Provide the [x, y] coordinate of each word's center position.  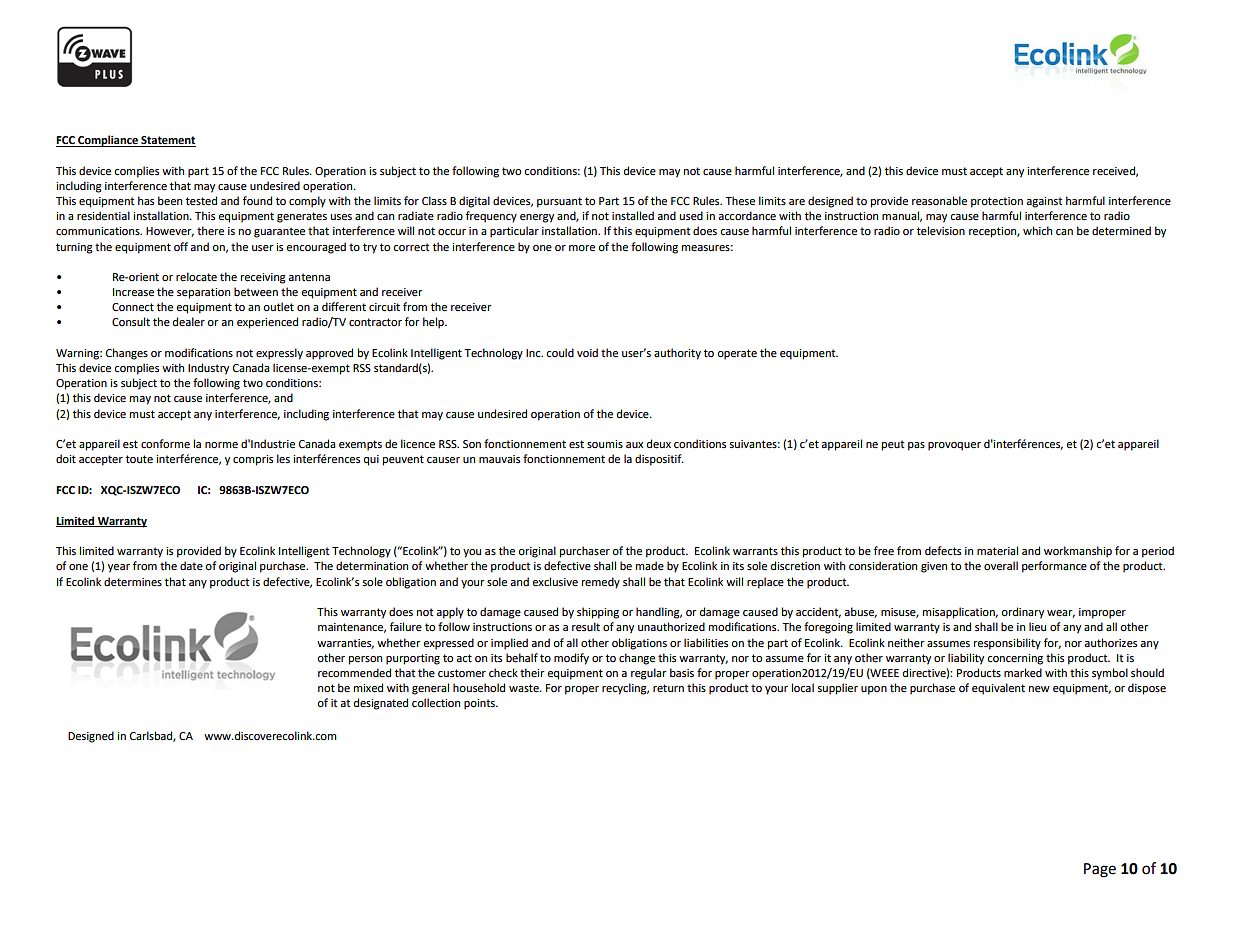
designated [381, 704]
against [1044, 202]
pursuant [559, 202]
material [997, 551]
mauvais [499, 459]
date [191, 565]
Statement [167, 141]
